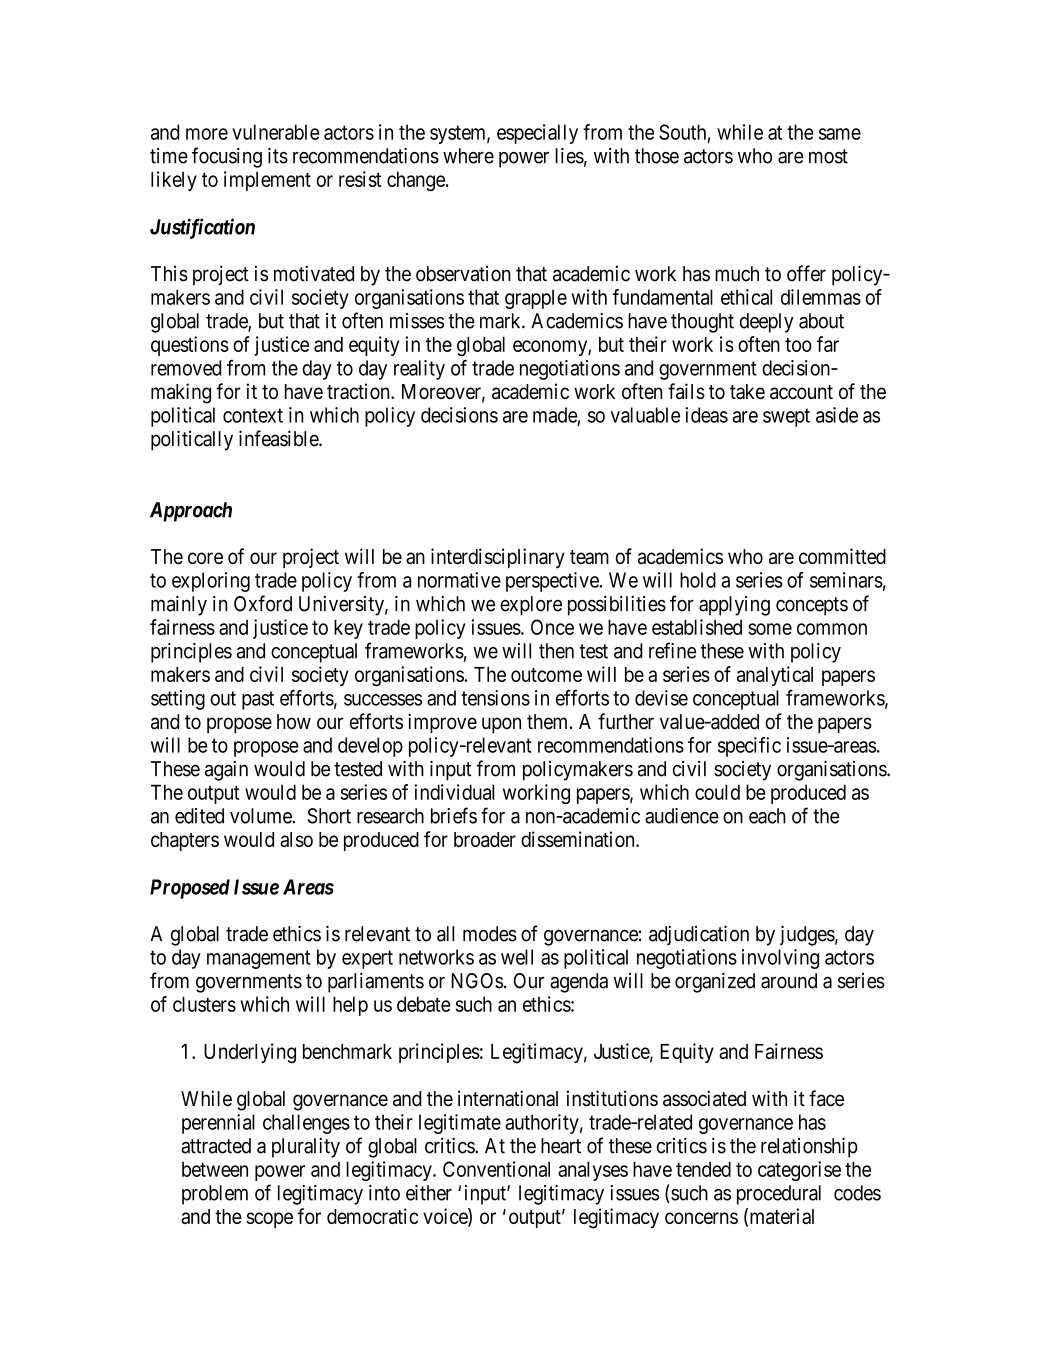 The height and width of the document is (1353, 1046). Describe the element at coordinates (537, 134) in the document. I see `especially` at that location.
